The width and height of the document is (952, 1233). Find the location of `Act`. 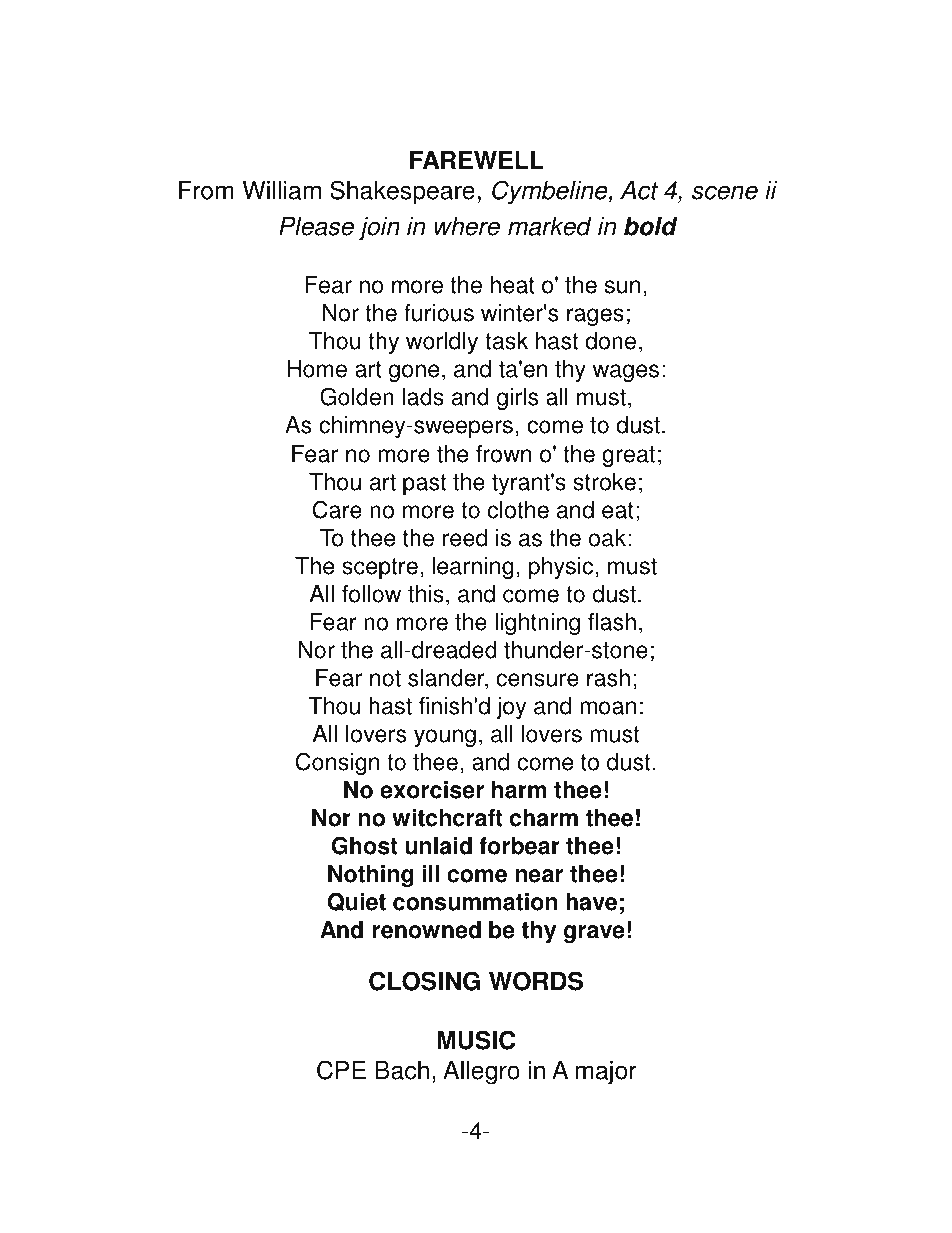

Act is located at coordinates (639, 190).
